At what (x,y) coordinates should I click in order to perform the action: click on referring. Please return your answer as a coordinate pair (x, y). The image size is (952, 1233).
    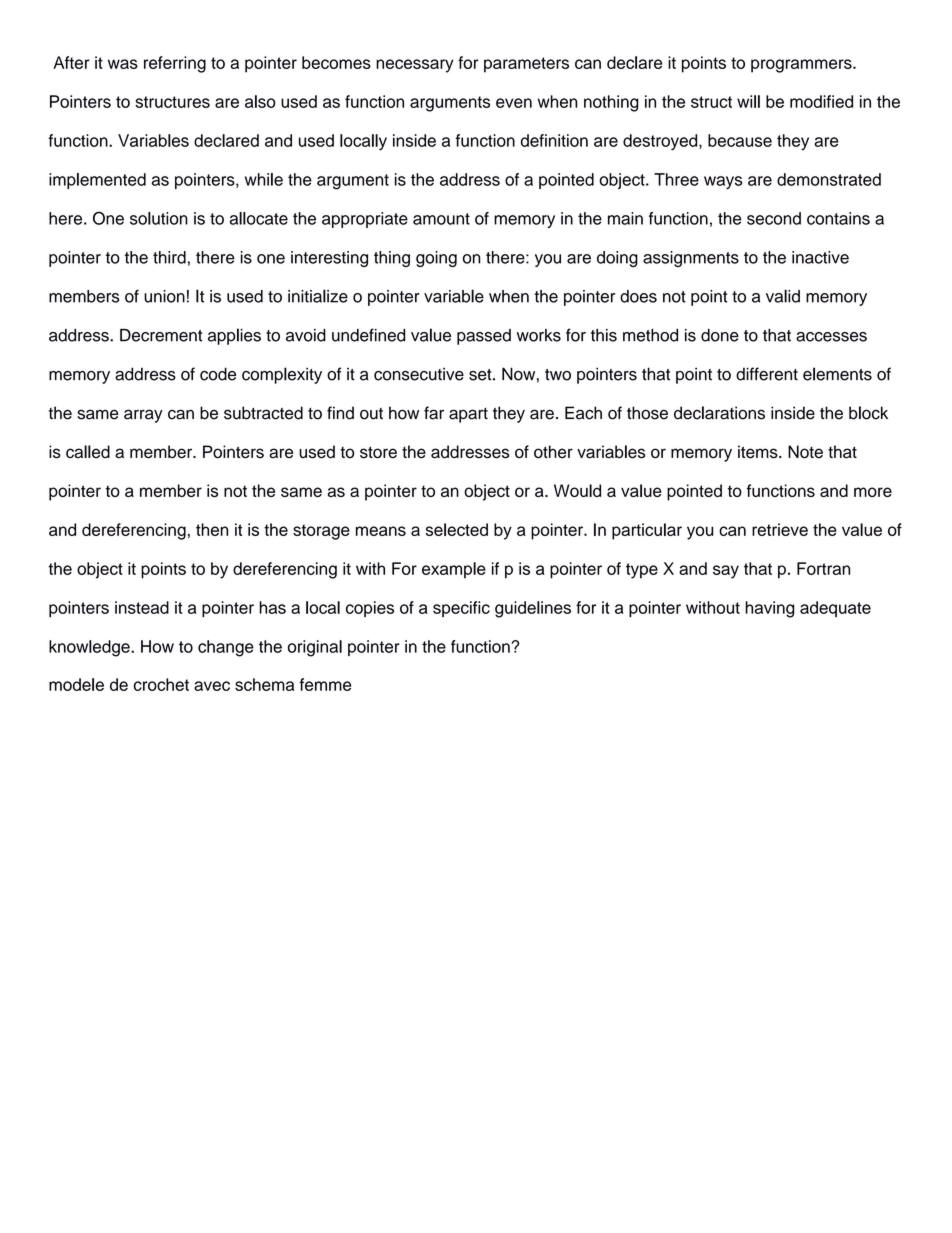
    Looking at the image, I should click on (175, 64).
